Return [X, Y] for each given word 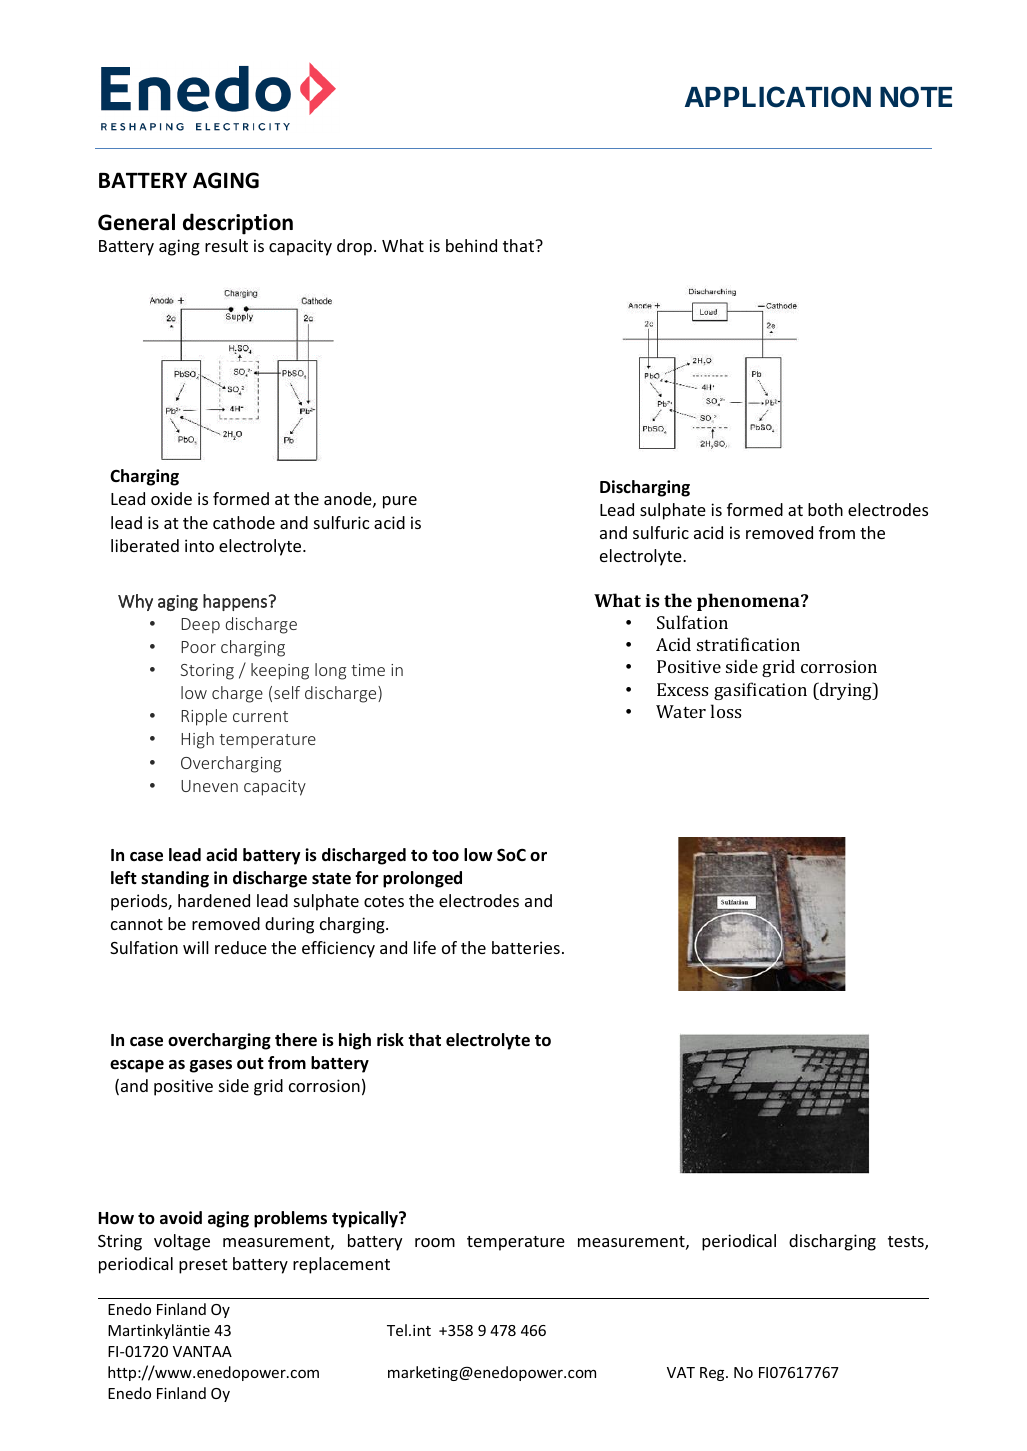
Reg [713, 1374]
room [435, 1242]
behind [471, 245]
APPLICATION [778, 97]
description [238, 224]
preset [203, 1266]
